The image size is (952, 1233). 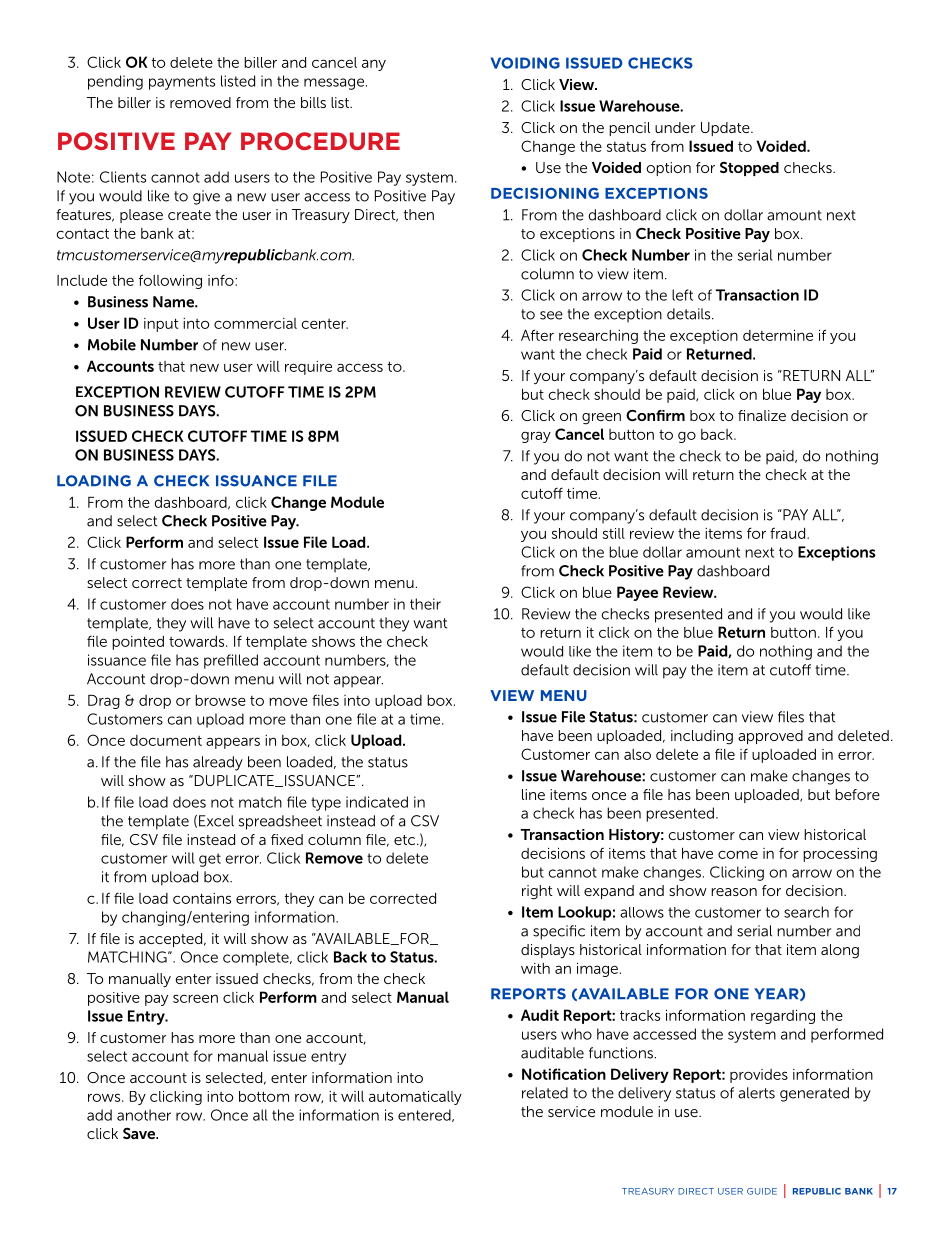 I want to click on reason, so click(x=734, y=892).
